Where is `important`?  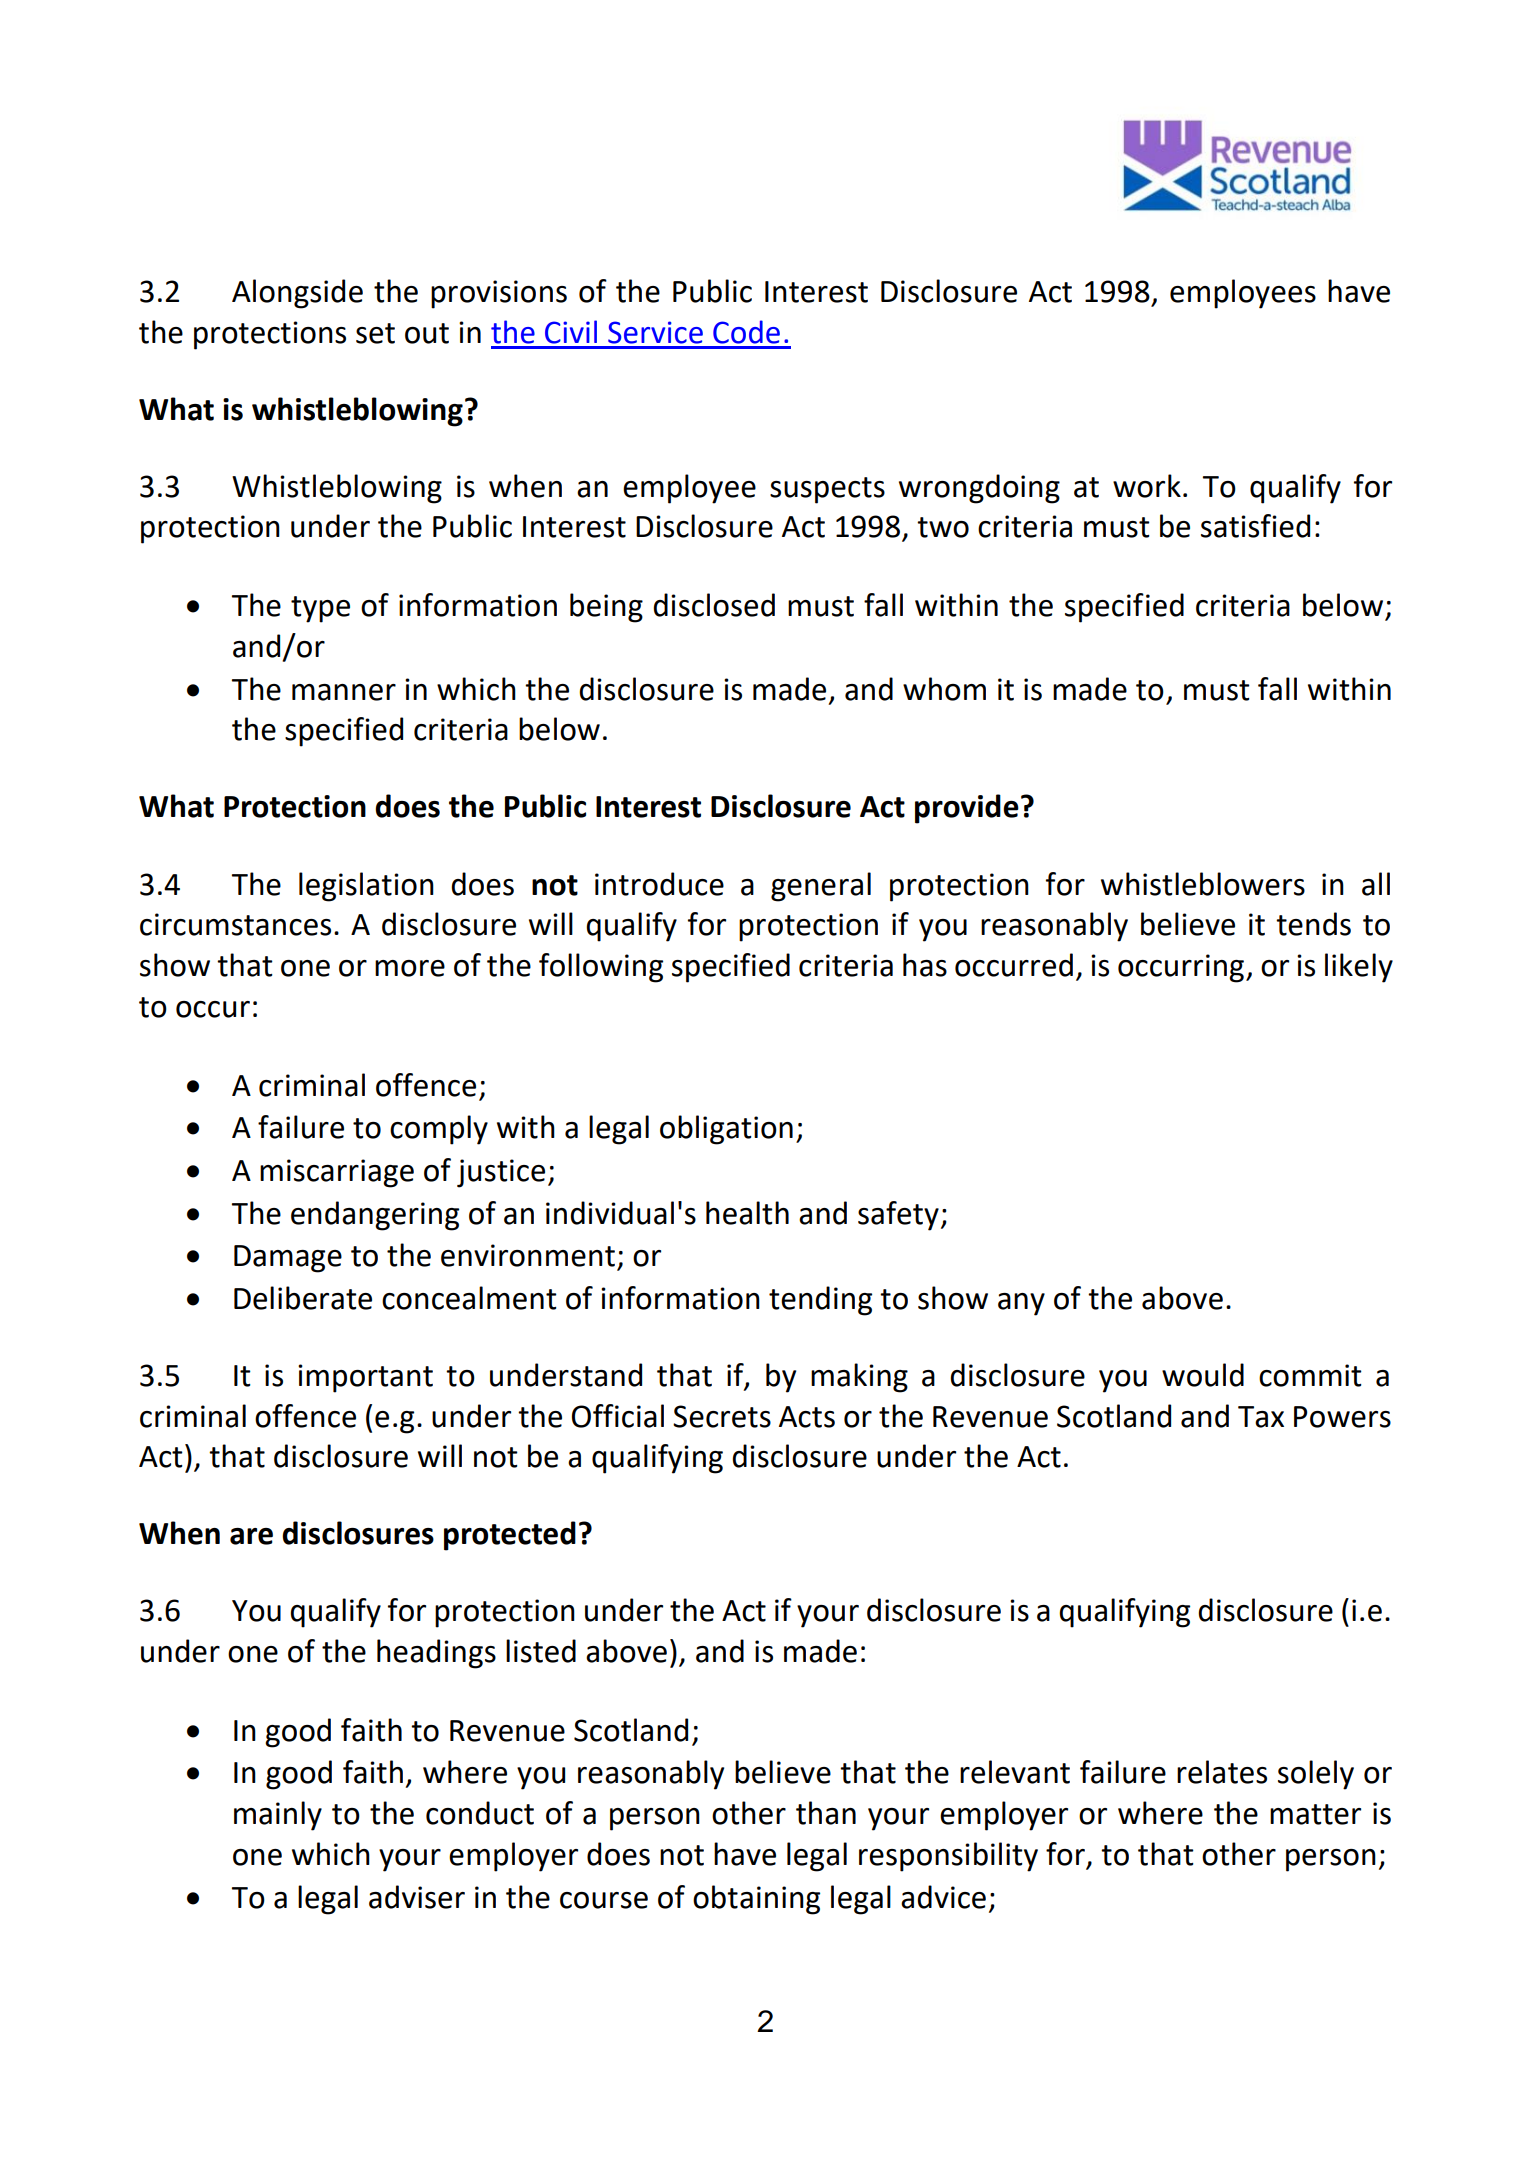 important is located at coordinates (365, 1378).
